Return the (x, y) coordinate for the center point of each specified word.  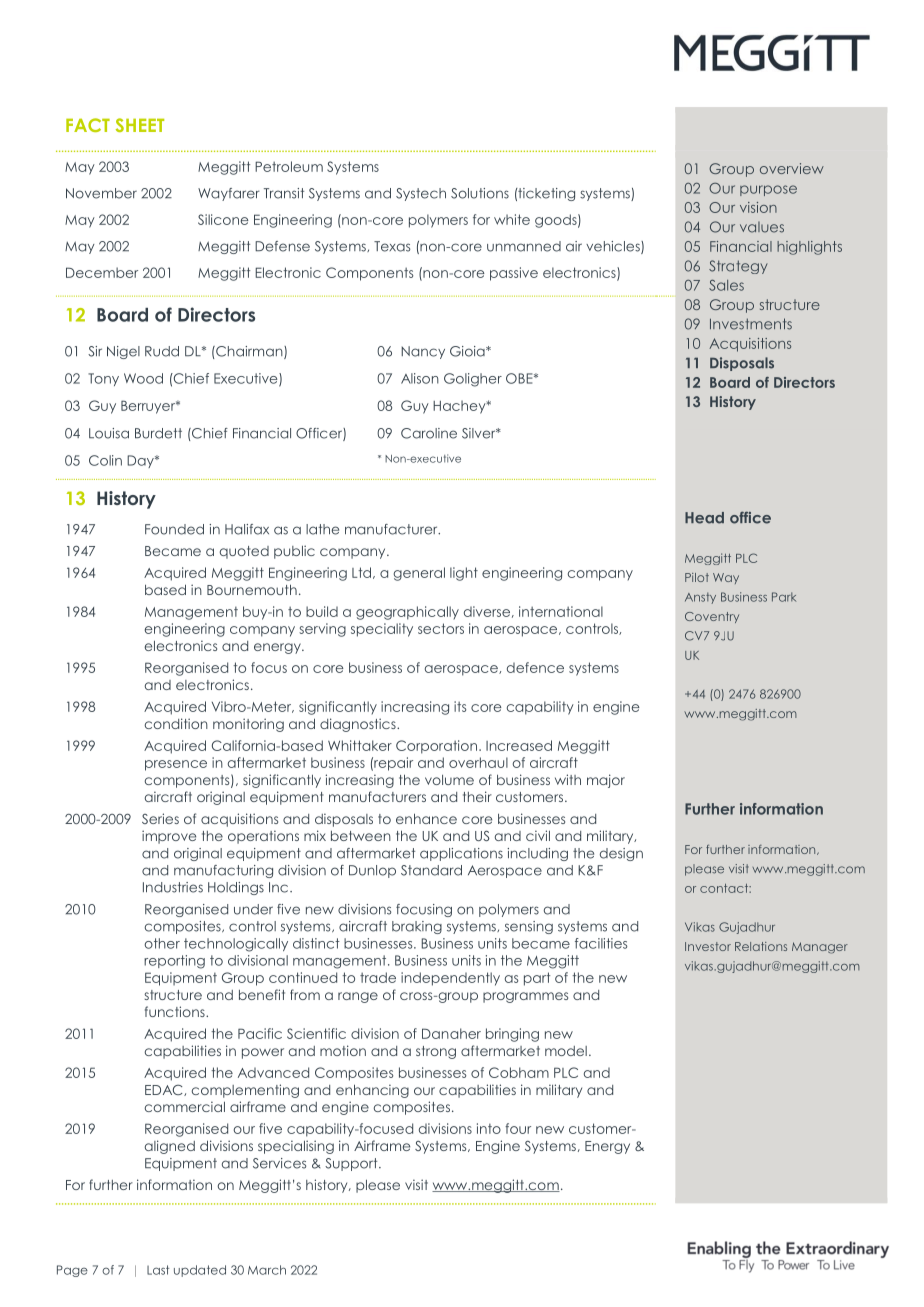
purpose (768, 190)
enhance (426, 818)
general (419, 574)
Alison (420, 378)
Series (160, 818)
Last (158, 1270)
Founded (174, 529)
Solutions (480, 193)
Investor (708, 946)
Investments (751, 324)
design (621, 854)
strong (436, 1052)
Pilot (697, 577)
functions (176, 1011)
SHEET (140, 125)
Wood (143, 378)
